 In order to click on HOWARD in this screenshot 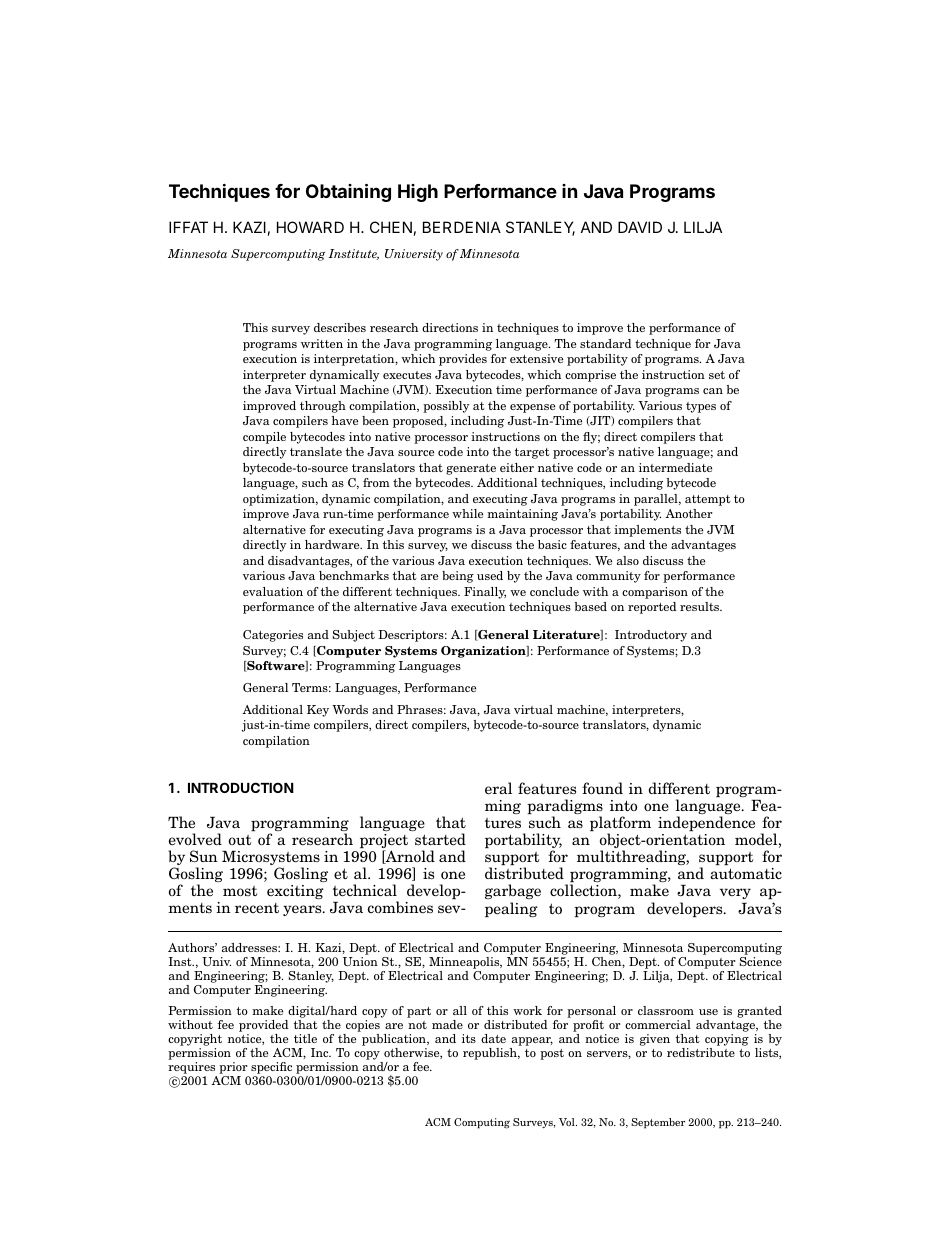, I will do `click(310, 227)`.
